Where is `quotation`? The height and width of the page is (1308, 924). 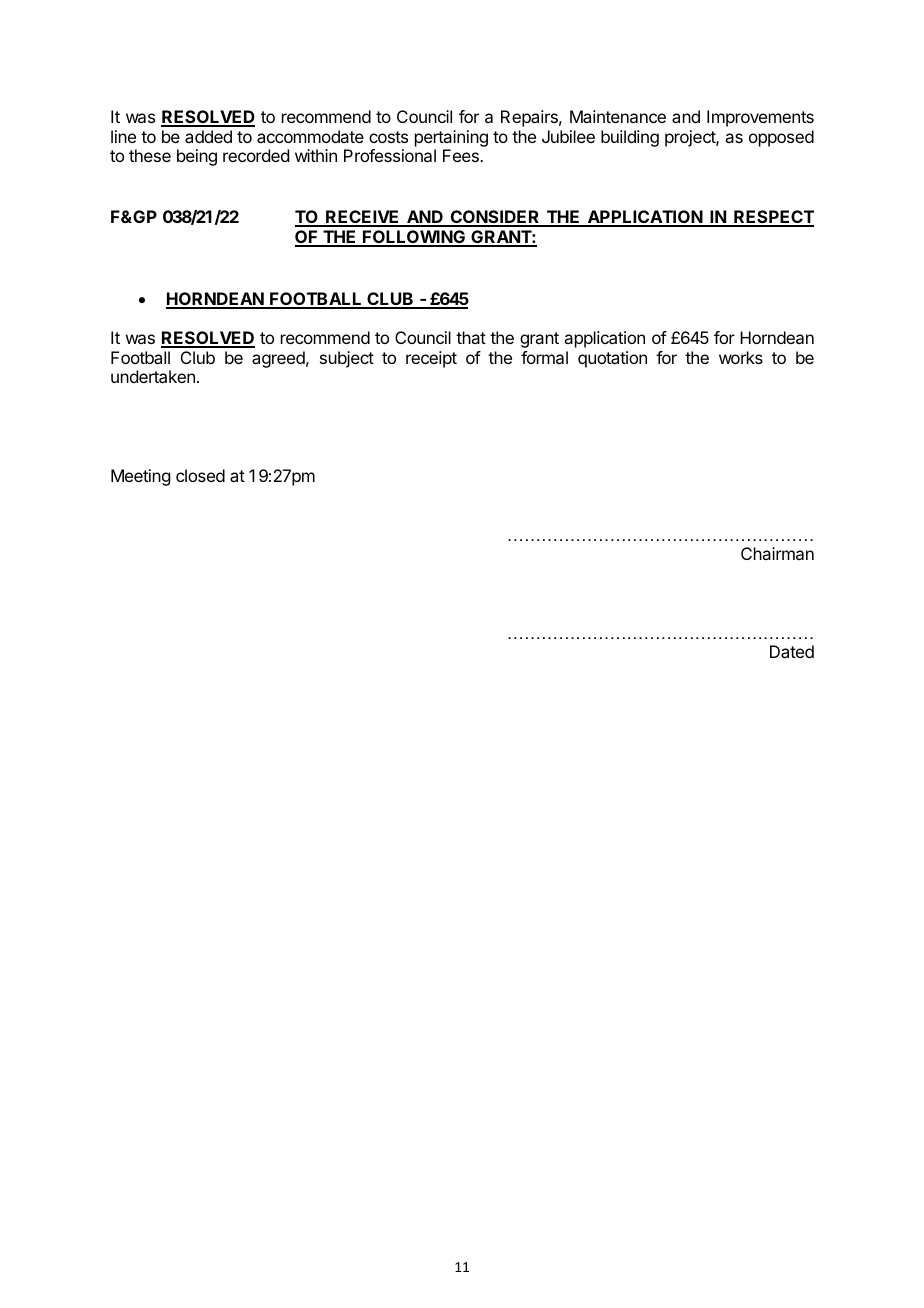 quotation is located at coordinates (612, 359).
